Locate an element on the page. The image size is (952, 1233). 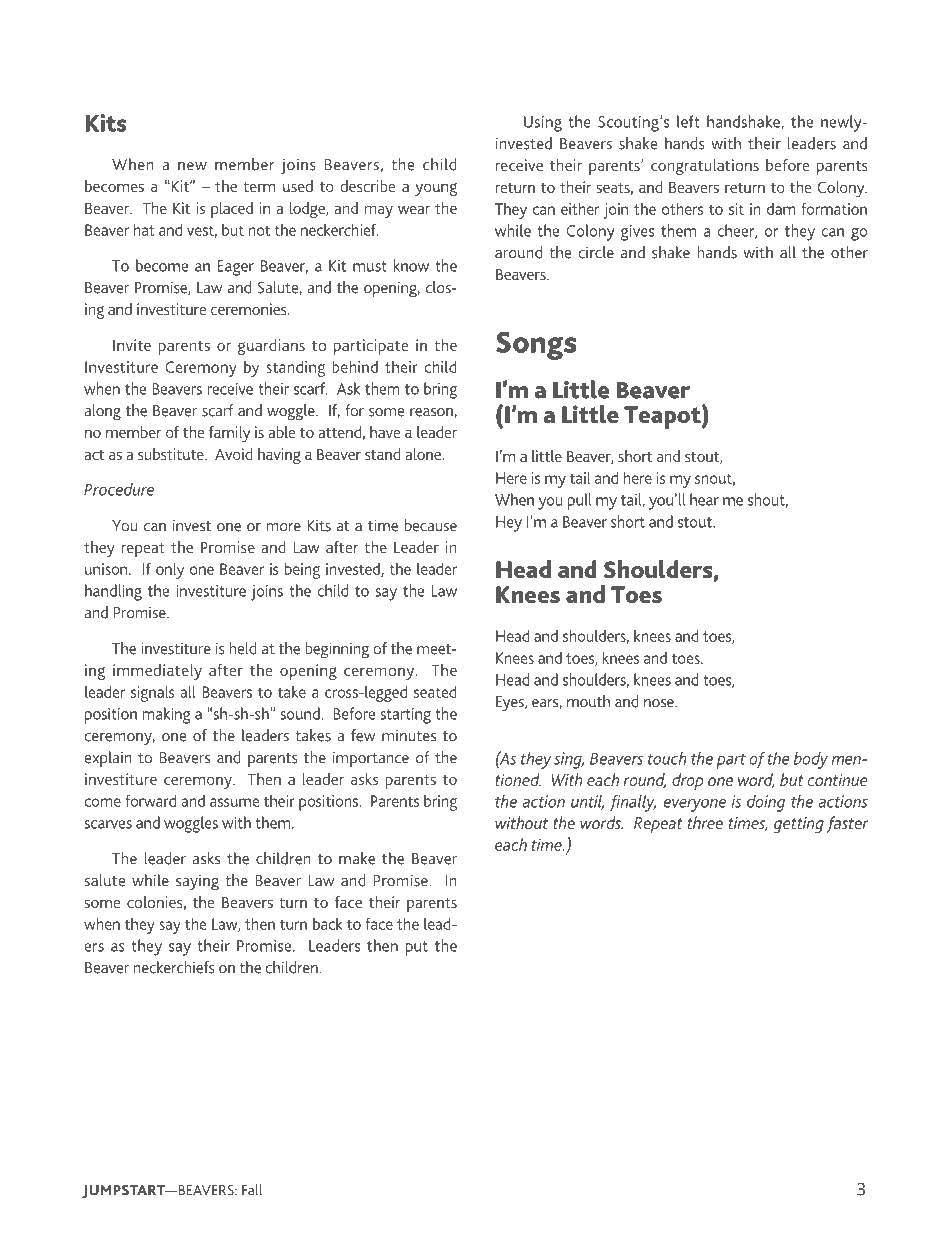
getting is located at coordinates (798, 825).
